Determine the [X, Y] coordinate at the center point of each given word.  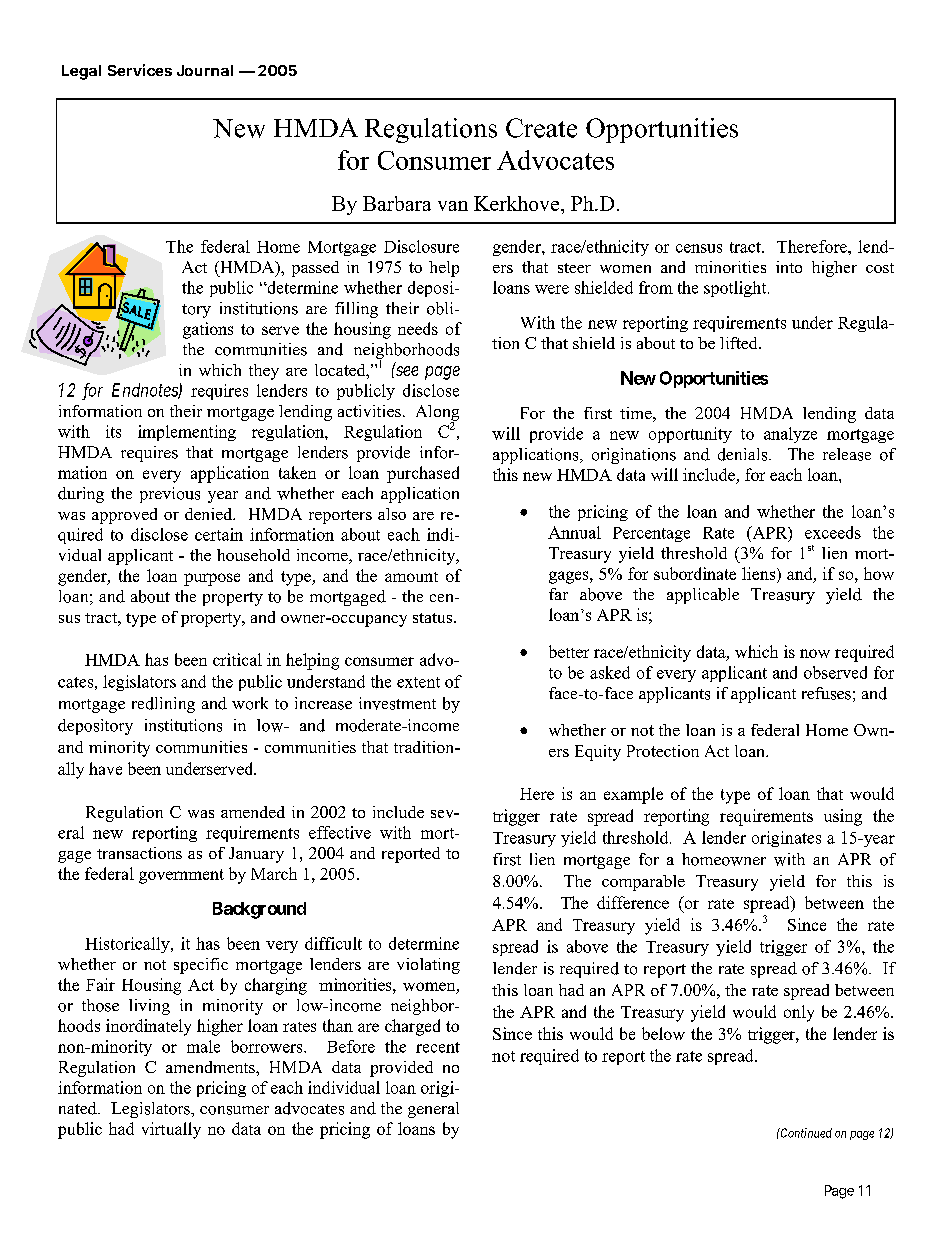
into [789, 267]
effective [340, 832]
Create [541, 128]
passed [315, 269]
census [699, 248]
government [181, 876]
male [203, 1046]
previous [170, 495]
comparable [643, 883]
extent [418, 682]
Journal [205, 70]
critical [237, 659]
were [552, 289]
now [815, 653]
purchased [423, 474]
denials [744, 454]
